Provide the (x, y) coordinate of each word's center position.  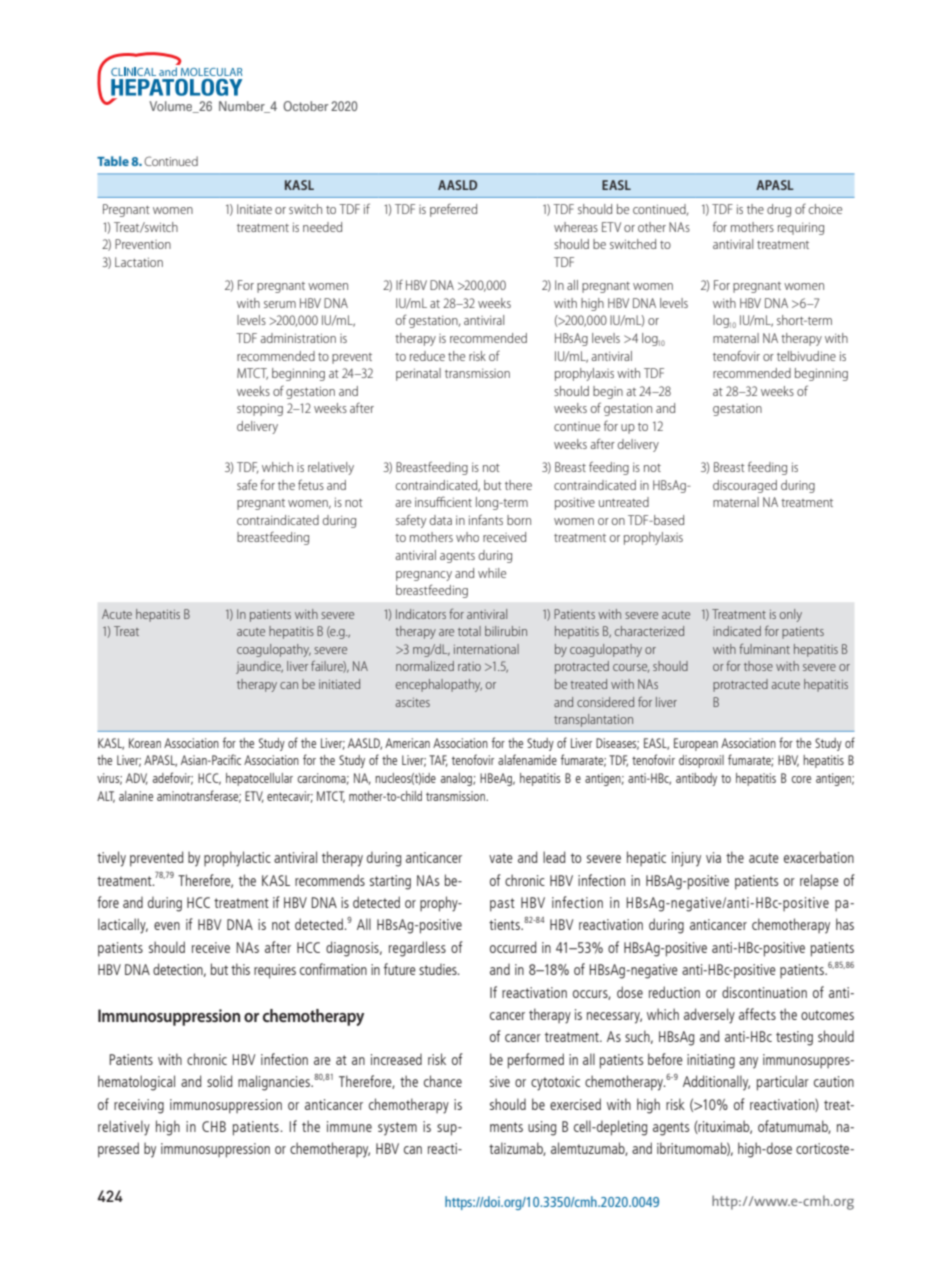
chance (443, 1081)
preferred (453, 210)
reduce (427, 356)
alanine (136, 796)
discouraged (745, 486)
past (502, 905)
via (713, 857)
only (791, 615)
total (469, 631)
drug (779, 210)
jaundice (259, 667)
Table (113, 161)
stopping (260, 409)
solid (220, 1081)
